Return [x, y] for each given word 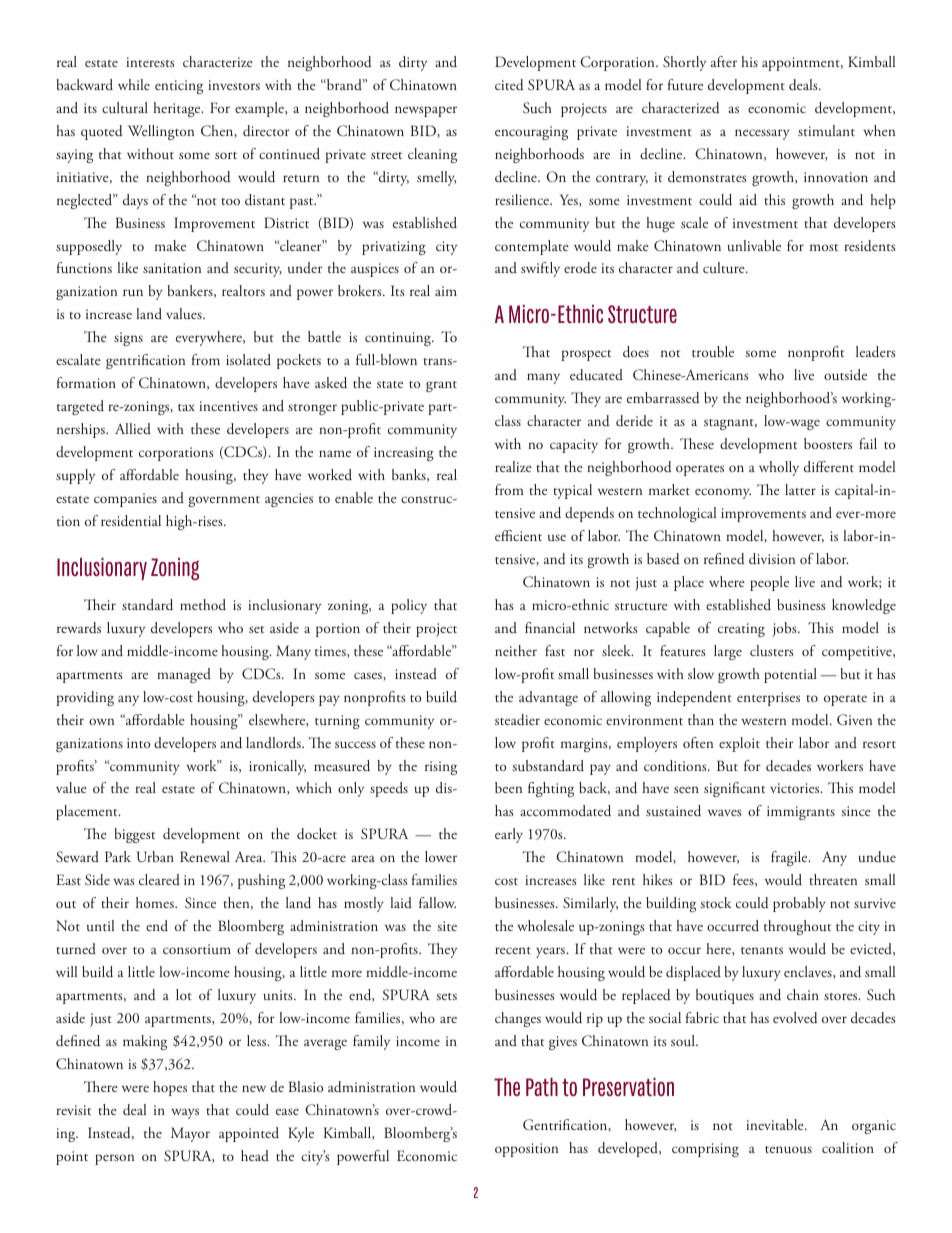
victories [796, 788]
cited [509, 85]
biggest [134, 835]
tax [186, 407]
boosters [828, 443]
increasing [404, 454]
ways [185, 1113]
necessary [762, 134]
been [508, 787]
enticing [179, 87]
